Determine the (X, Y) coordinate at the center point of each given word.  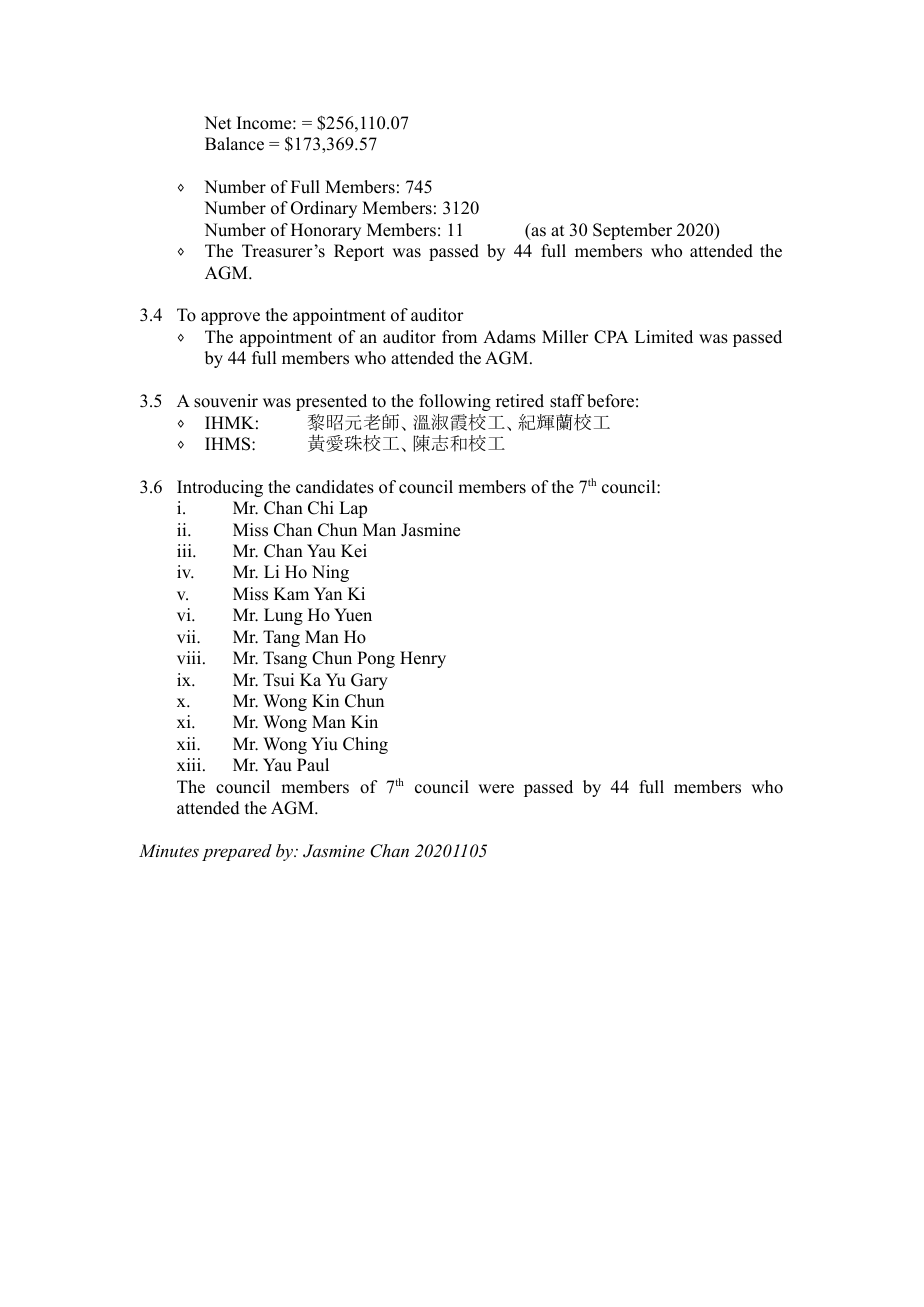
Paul (313, 765)
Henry (423, 659)
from (459, 337)
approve (230, 318)
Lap (353, 509)
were (496, 789)
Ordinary (324, 209)
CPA (611, 337)
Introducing (220, 488)
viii (190, 657)
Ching (365, 745)
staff (567, 401)
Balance (234, 144)
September (632, 231)
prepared (237, 852)
